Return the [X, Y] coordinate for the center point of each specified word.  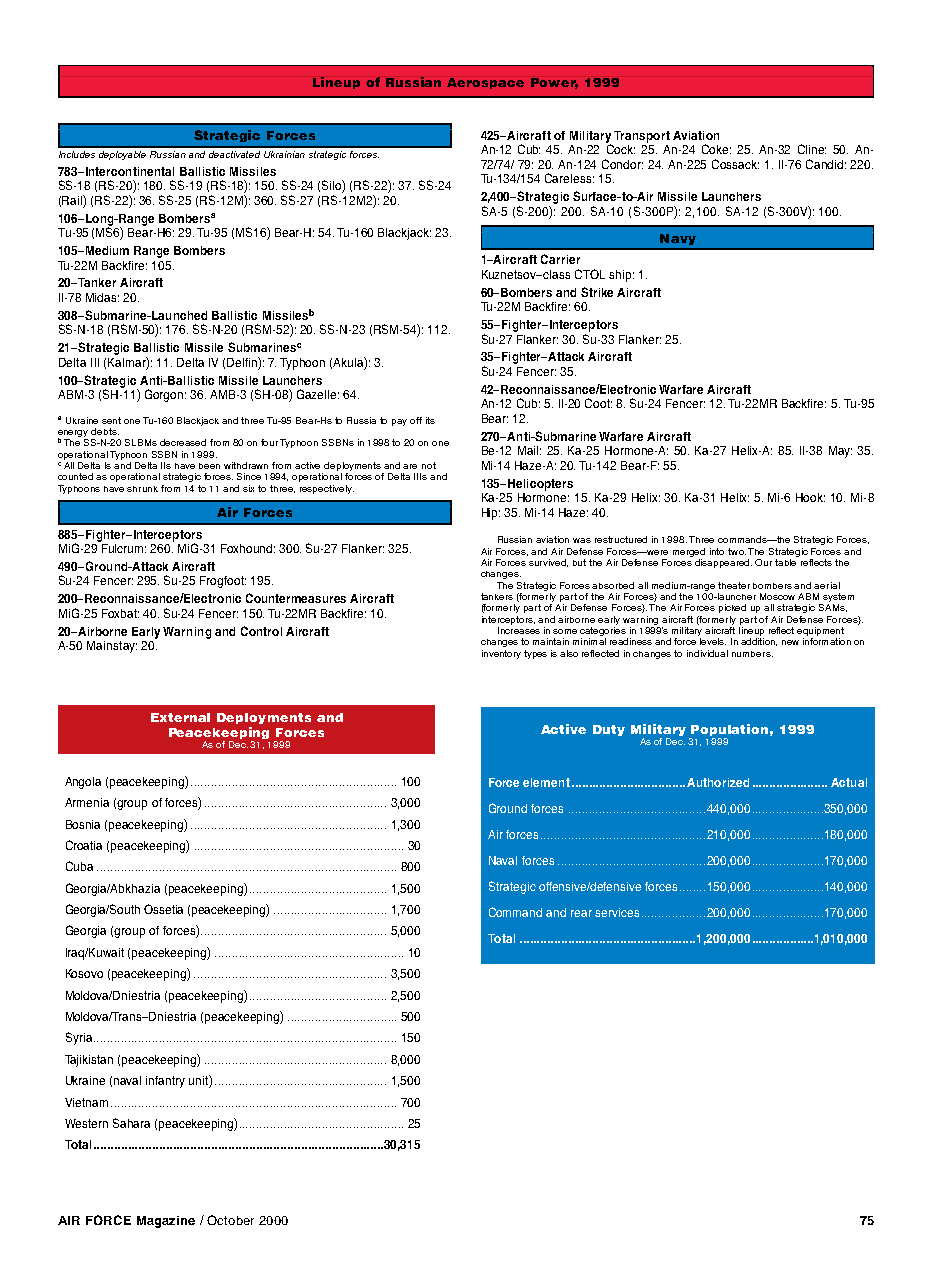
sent [111, 420]
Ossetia [163, 909]
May [840, 452]
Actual [849, 782]
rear [581, 913]
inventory [501, 654]
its [430, 420]
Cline [812, 149]
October [230, 1220]
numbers [752, 654]
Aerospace [485, 83]
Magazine [166, 1222]
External [180, 717]
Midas [102, 297]
